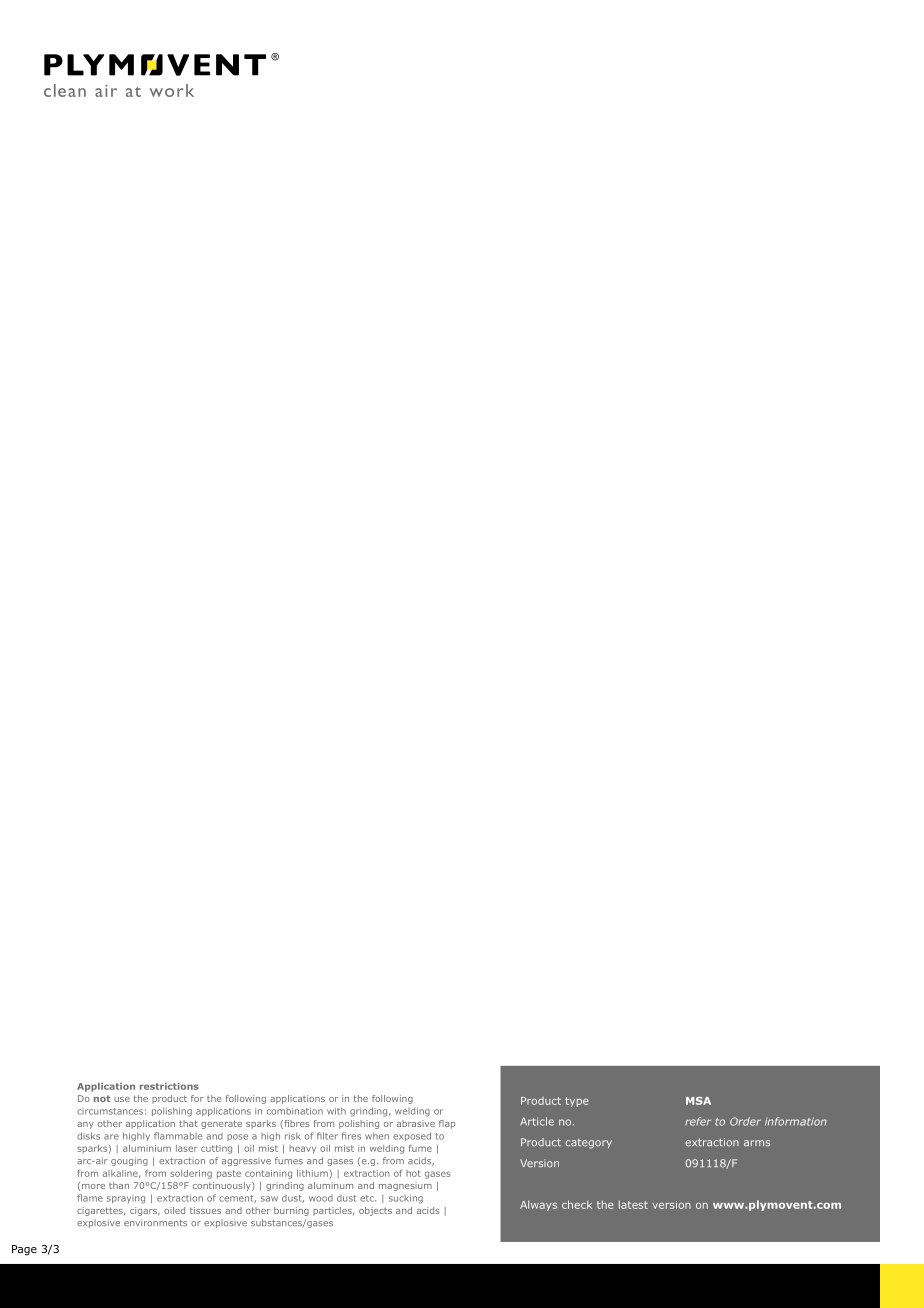 This document has width=924, height=1308. I want to click on sucking, so click(406, 1199).
